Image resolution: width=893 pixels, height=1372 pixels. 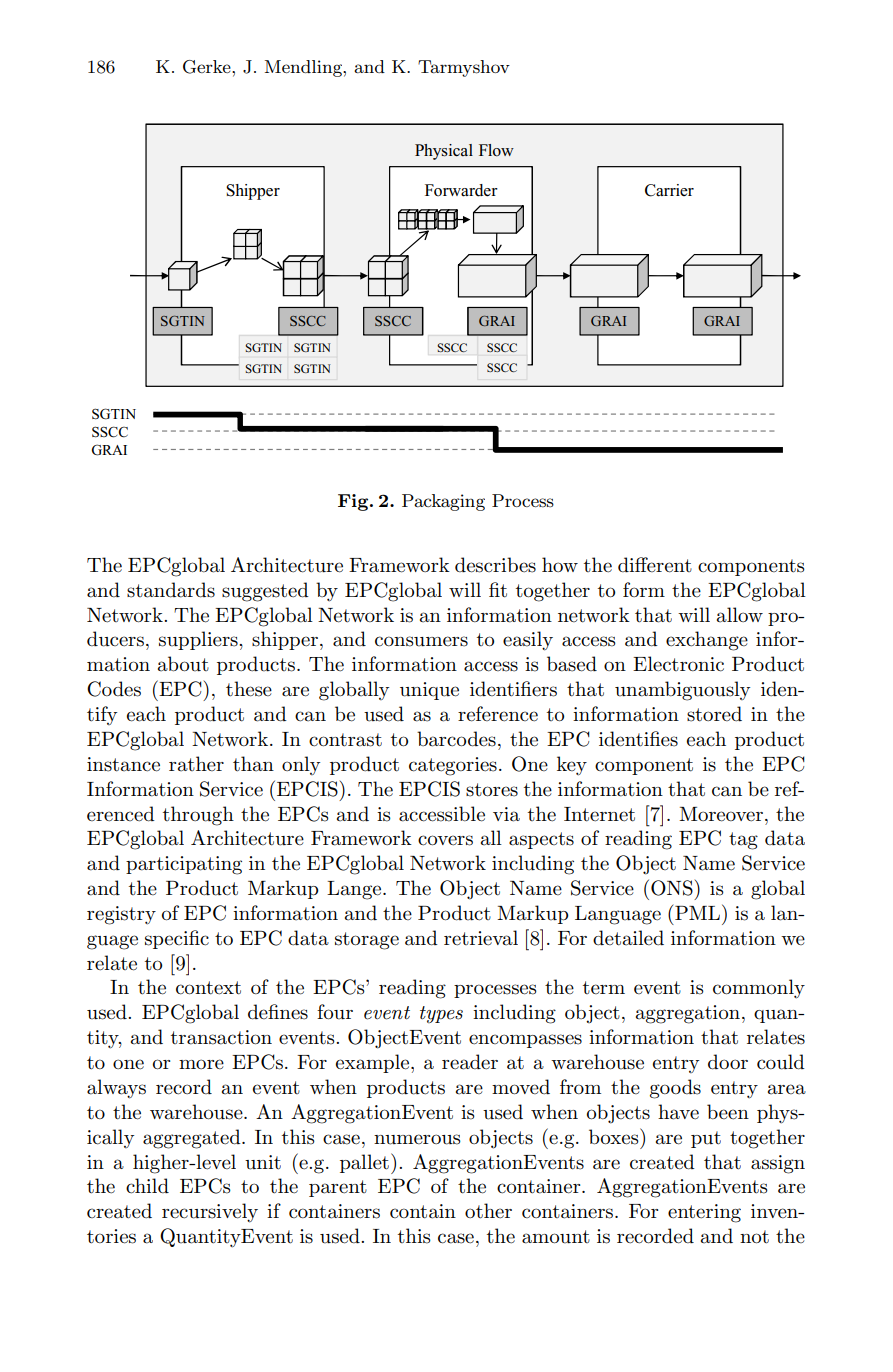 I want to click on Forwarder, so click(x=461, y=190).
